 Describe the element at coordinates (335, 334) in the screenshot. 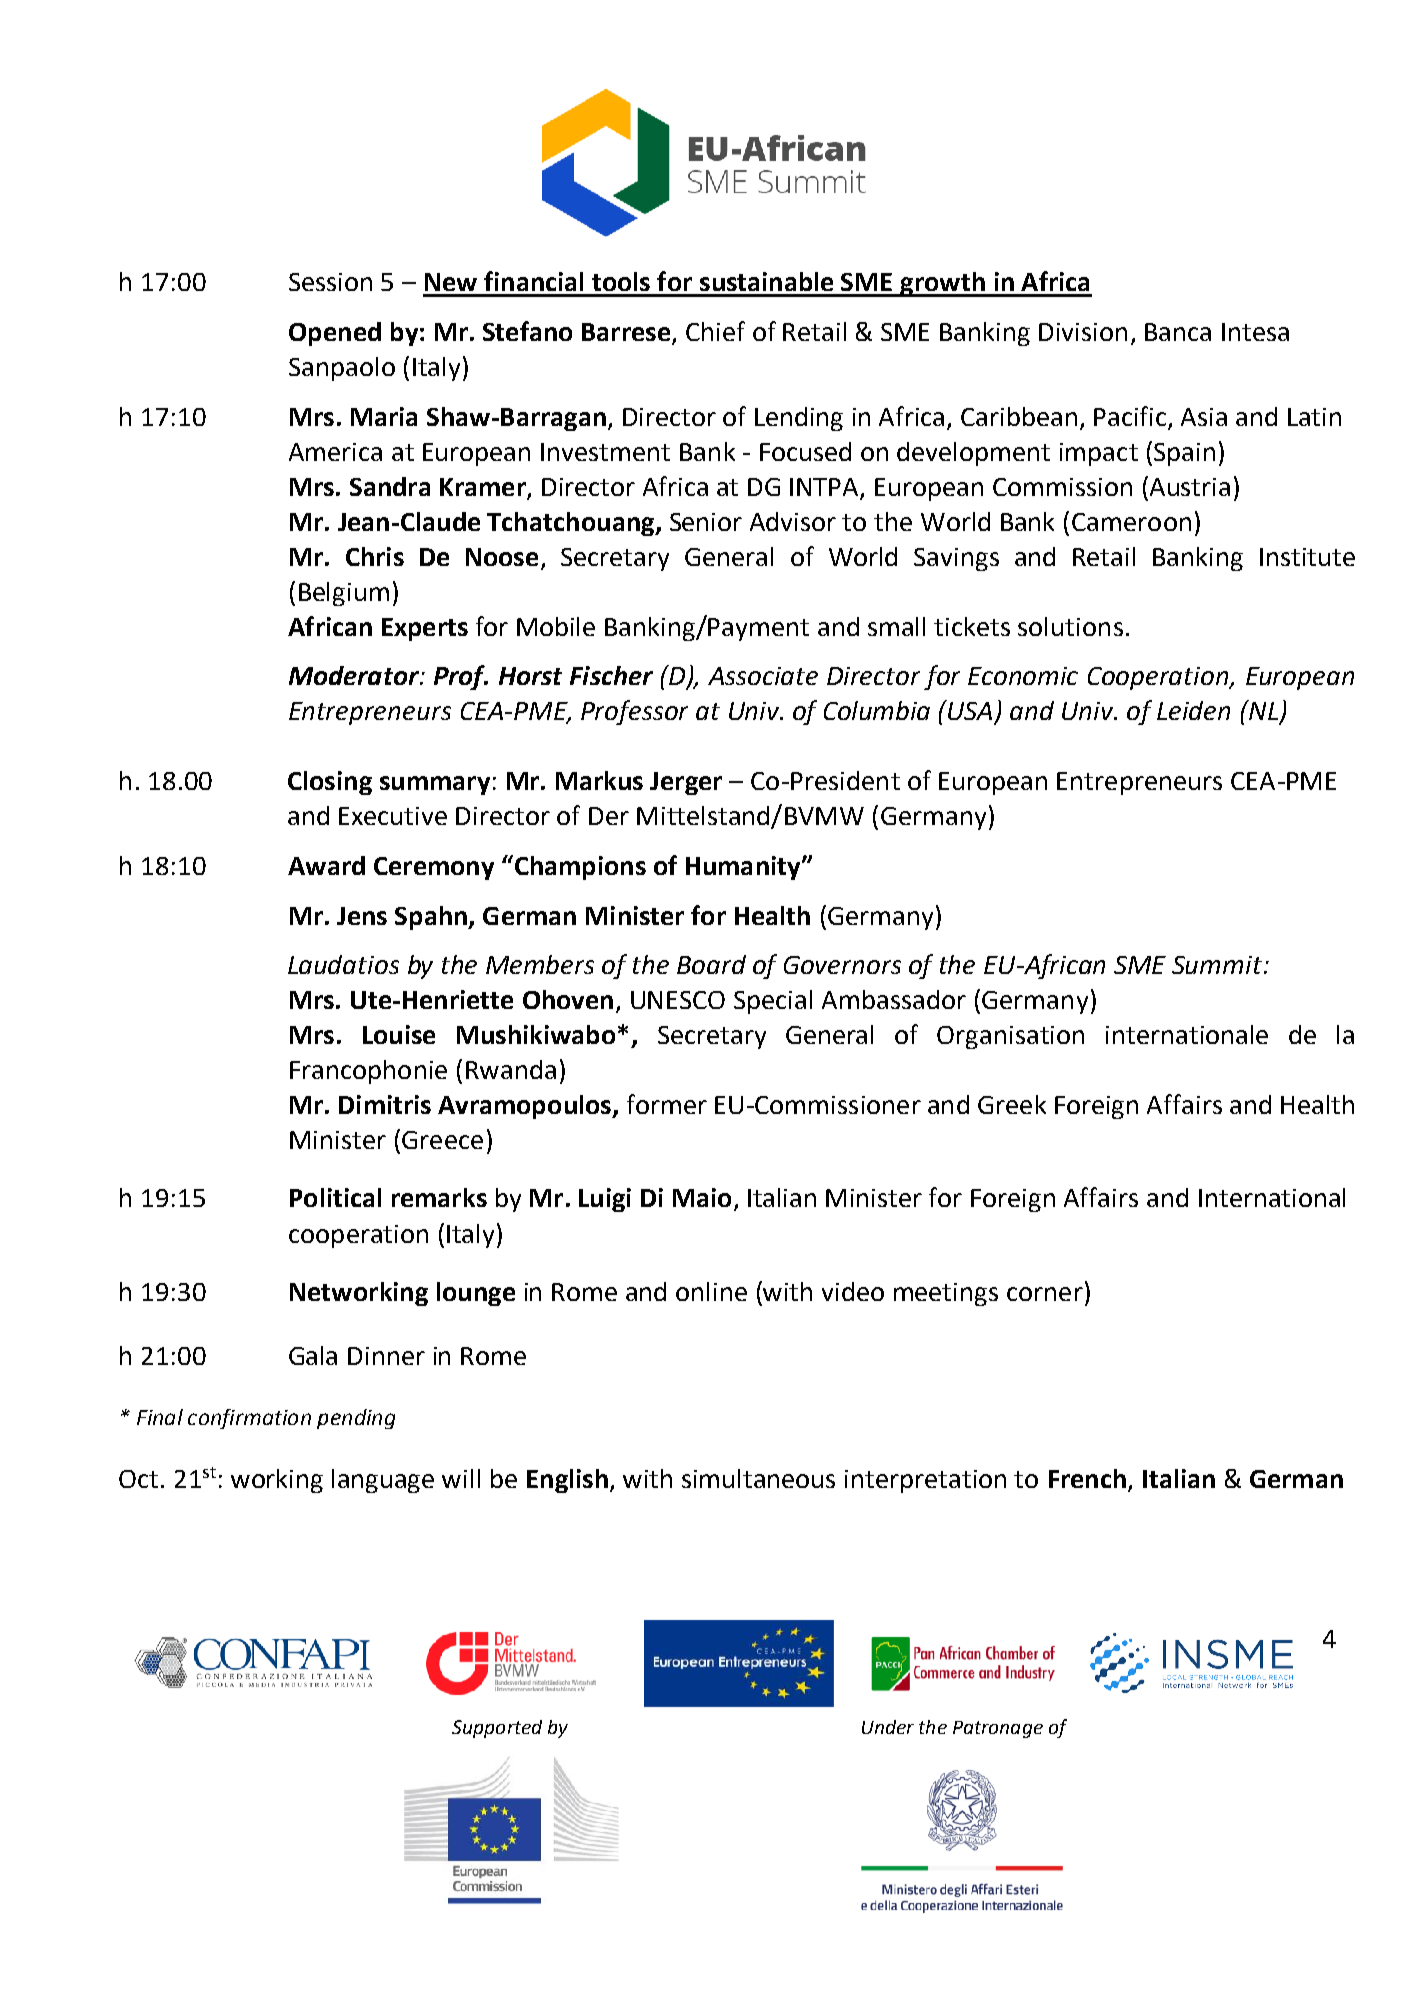

I see `Opened` at that location.
